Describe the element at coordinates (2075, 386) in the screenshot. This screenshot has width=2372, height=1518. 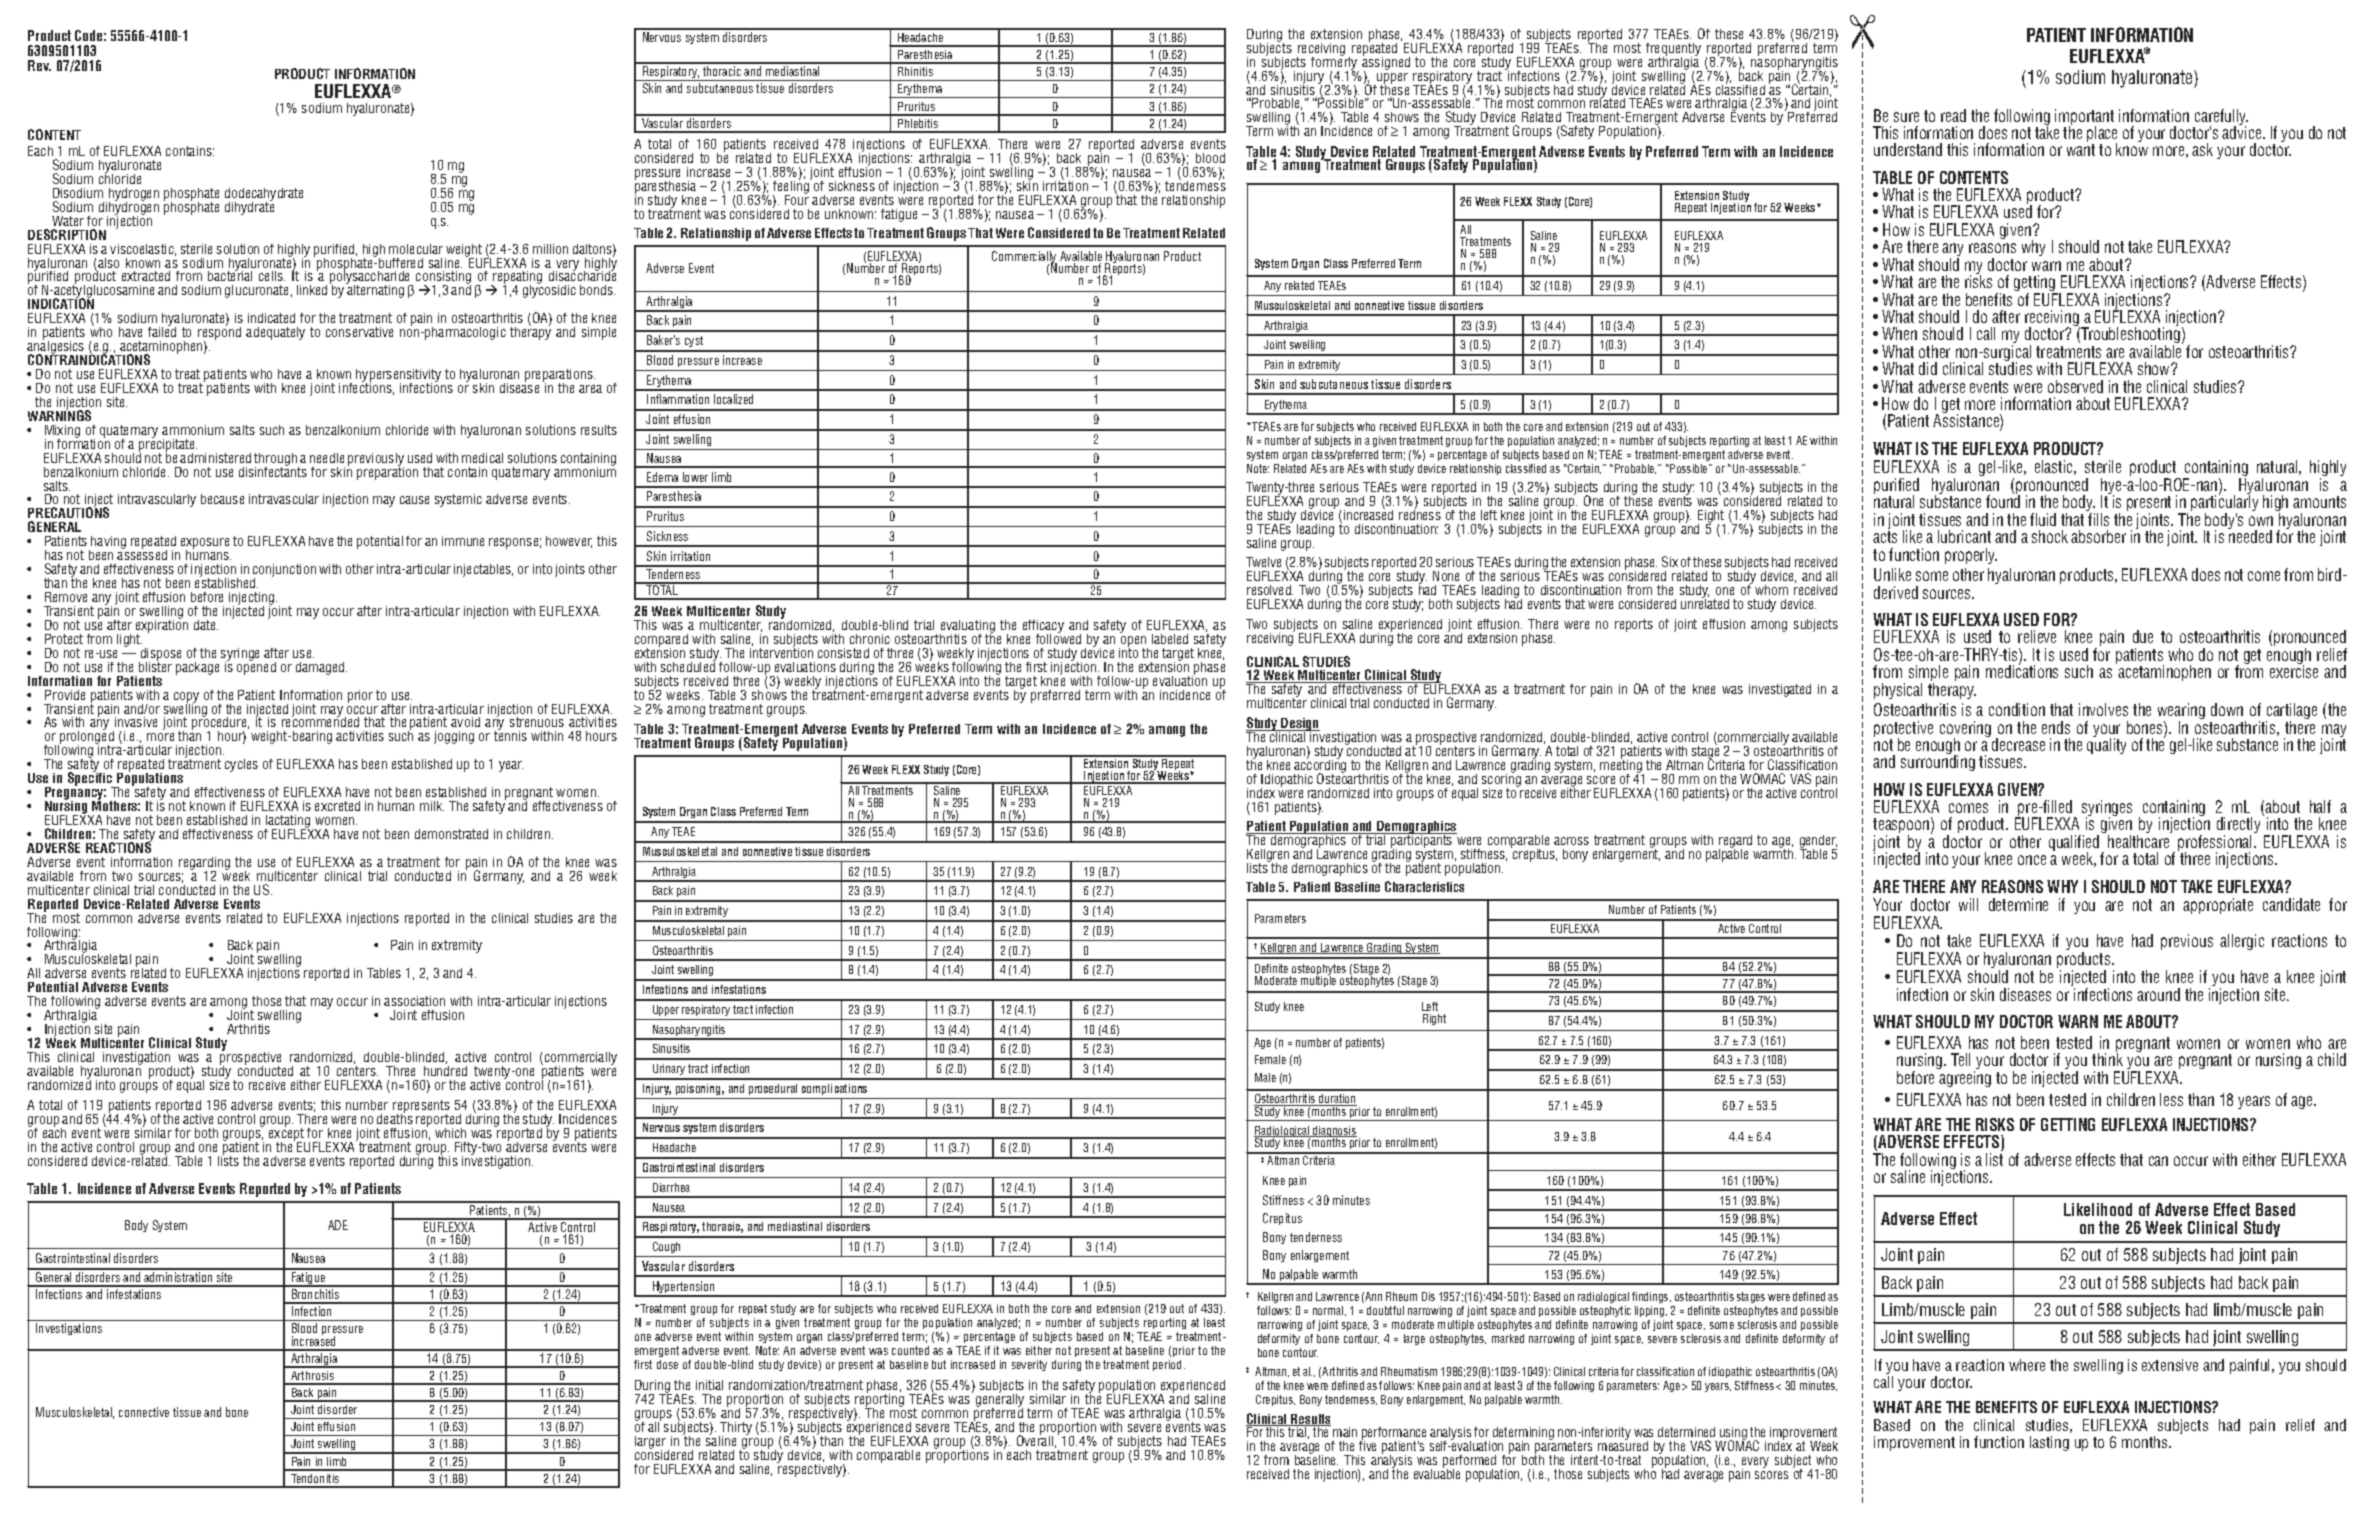
I see `observed` at that location.
